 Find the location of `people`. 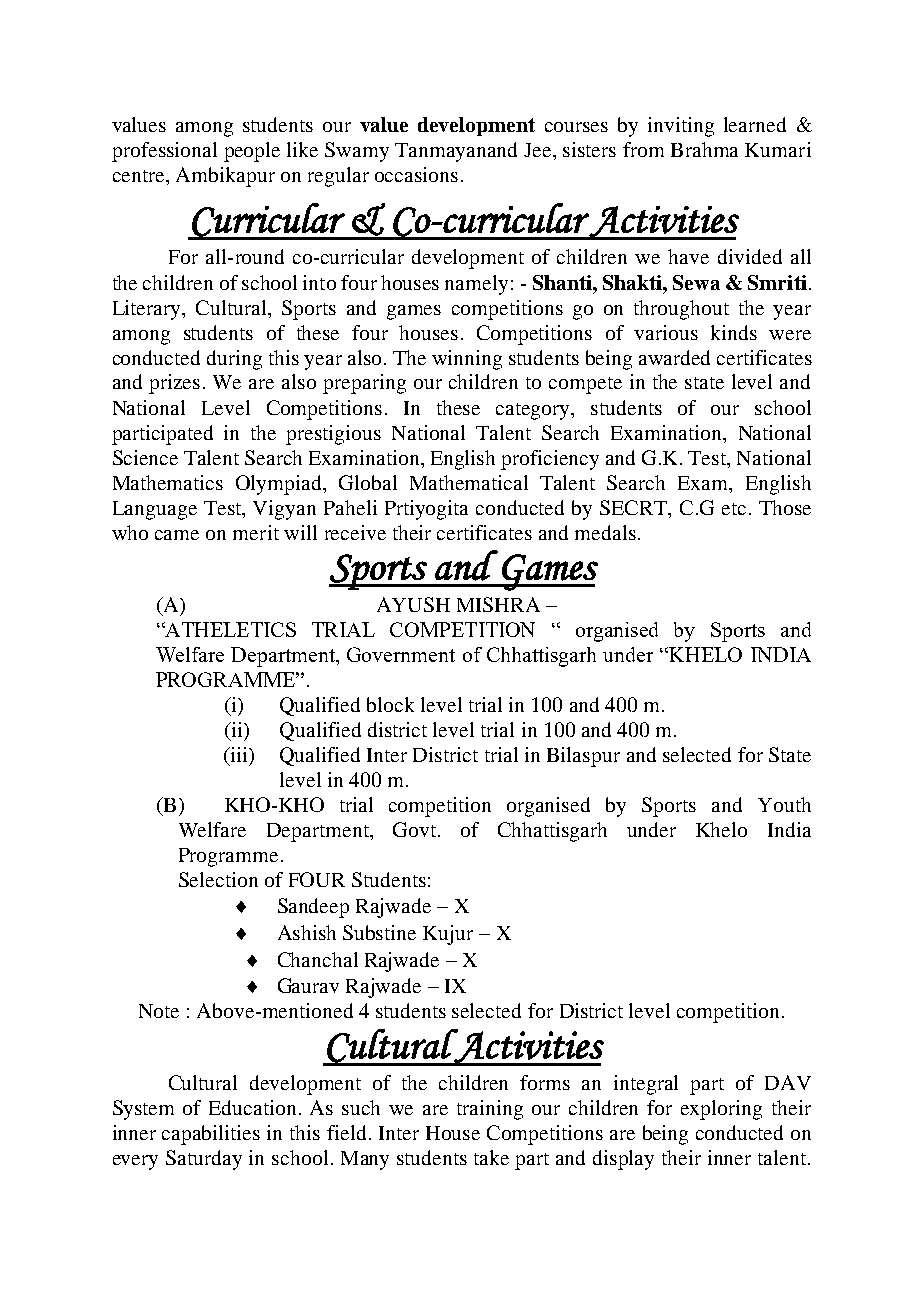

people is located at coordinates (252, 152).
